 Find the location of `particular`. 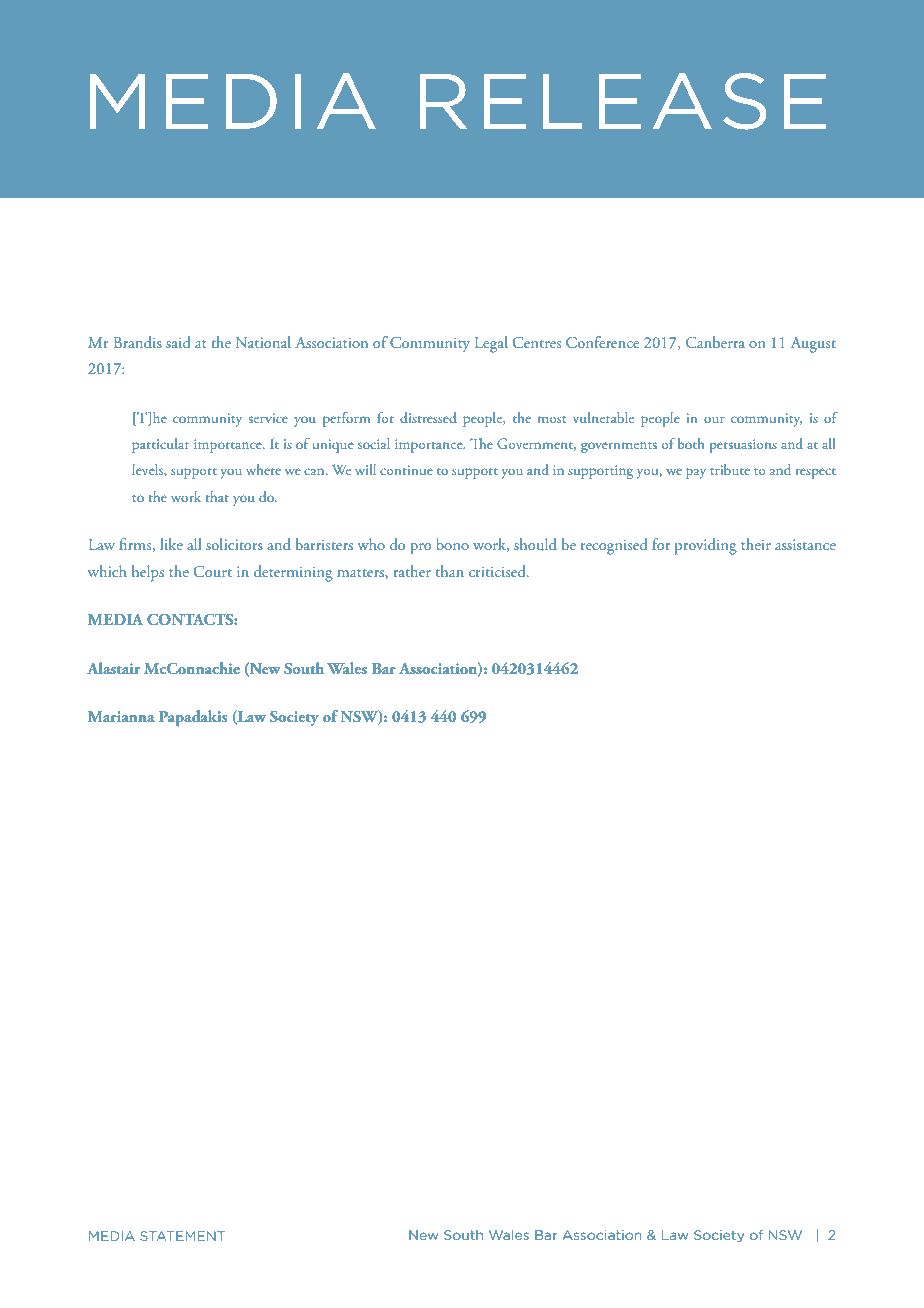

particular is located at coordinates (161, 445).
